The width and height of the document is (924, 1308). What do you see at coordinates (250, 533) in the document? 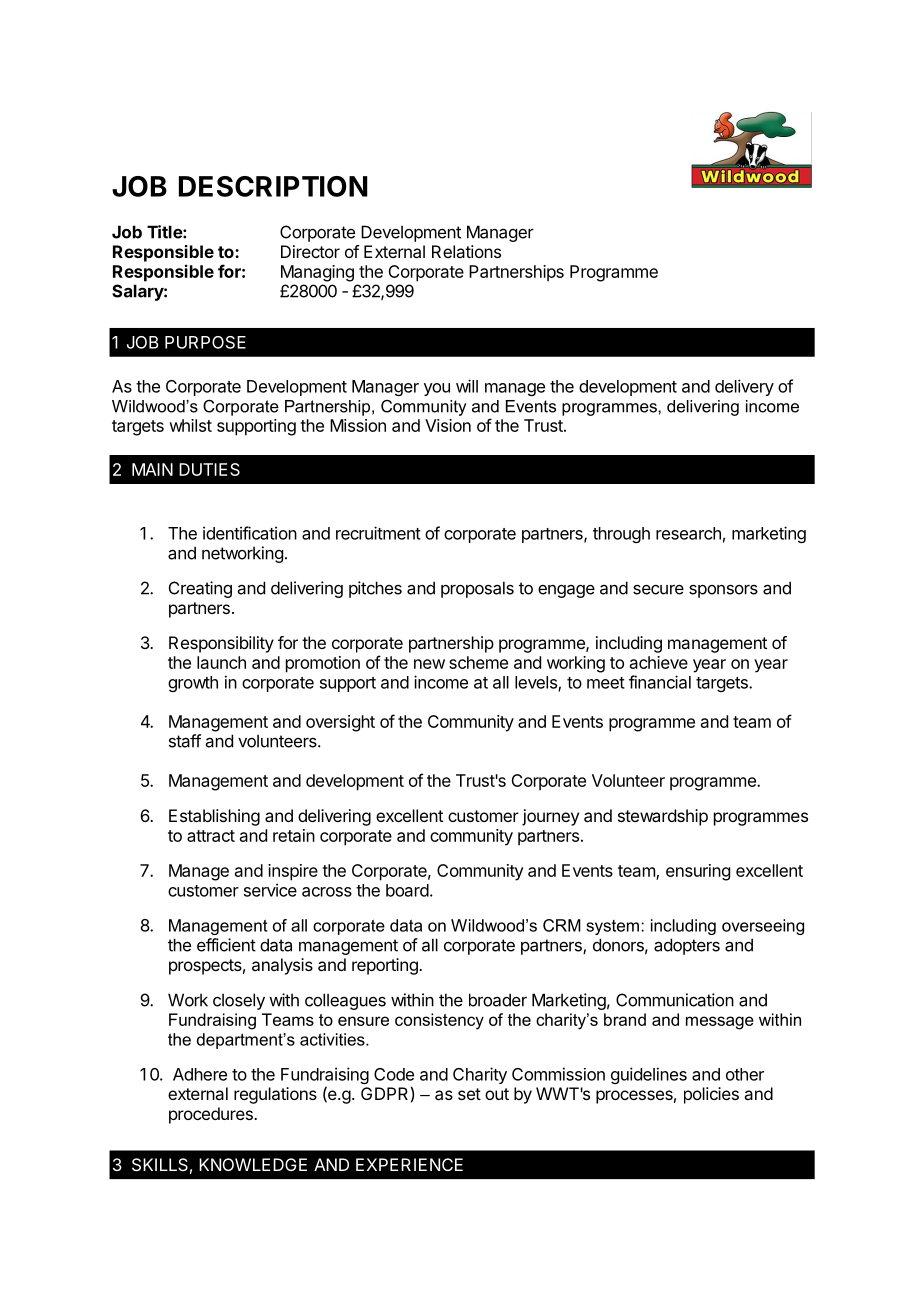
I see `identification` at bounding box center [250, 533].
